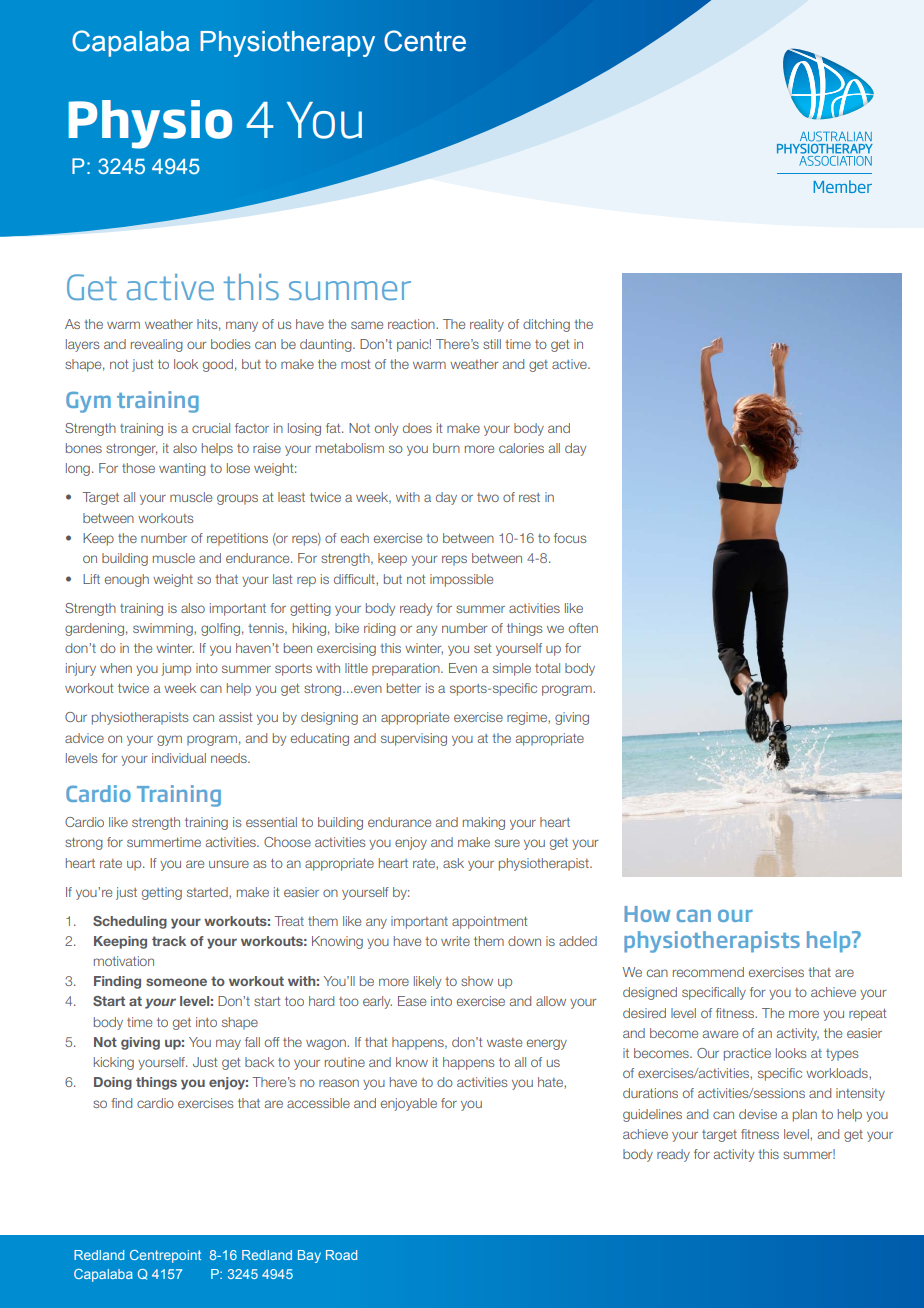  Describe the element at coordinates (130, 922) in the image. I see `Scheduling` at that location.
